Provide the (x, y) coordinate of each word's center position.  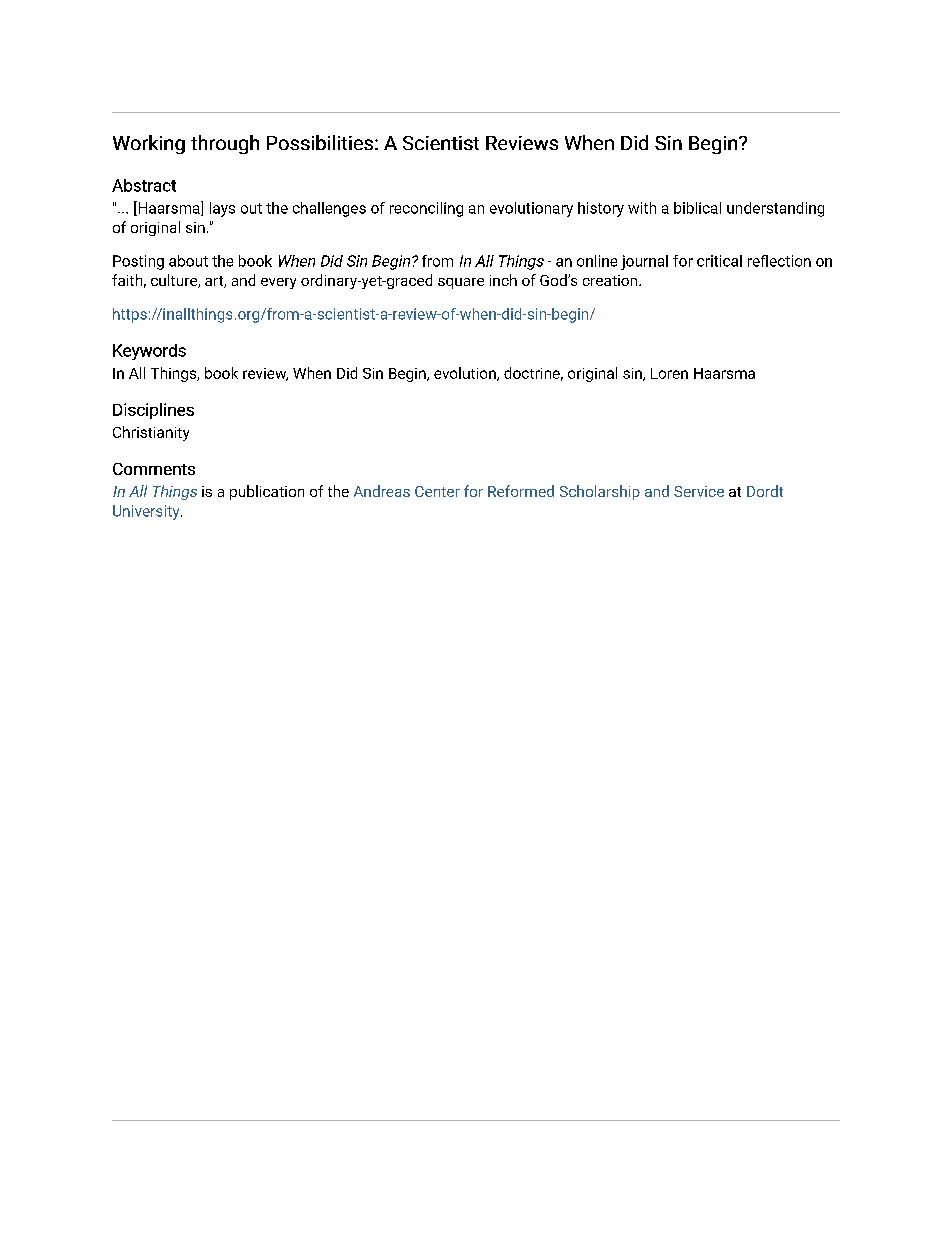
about (188, 261)
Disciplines (153, 411)
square (461, 283)
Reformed (521, 491)
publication (267, 492)
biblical (697, 208)
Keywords (149, 352)
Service (699, 491)
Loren (669, 373)
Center (437, 491)
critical (719, 261)
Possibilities (320, 142)
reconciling (426, 209)
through (225, 144)
